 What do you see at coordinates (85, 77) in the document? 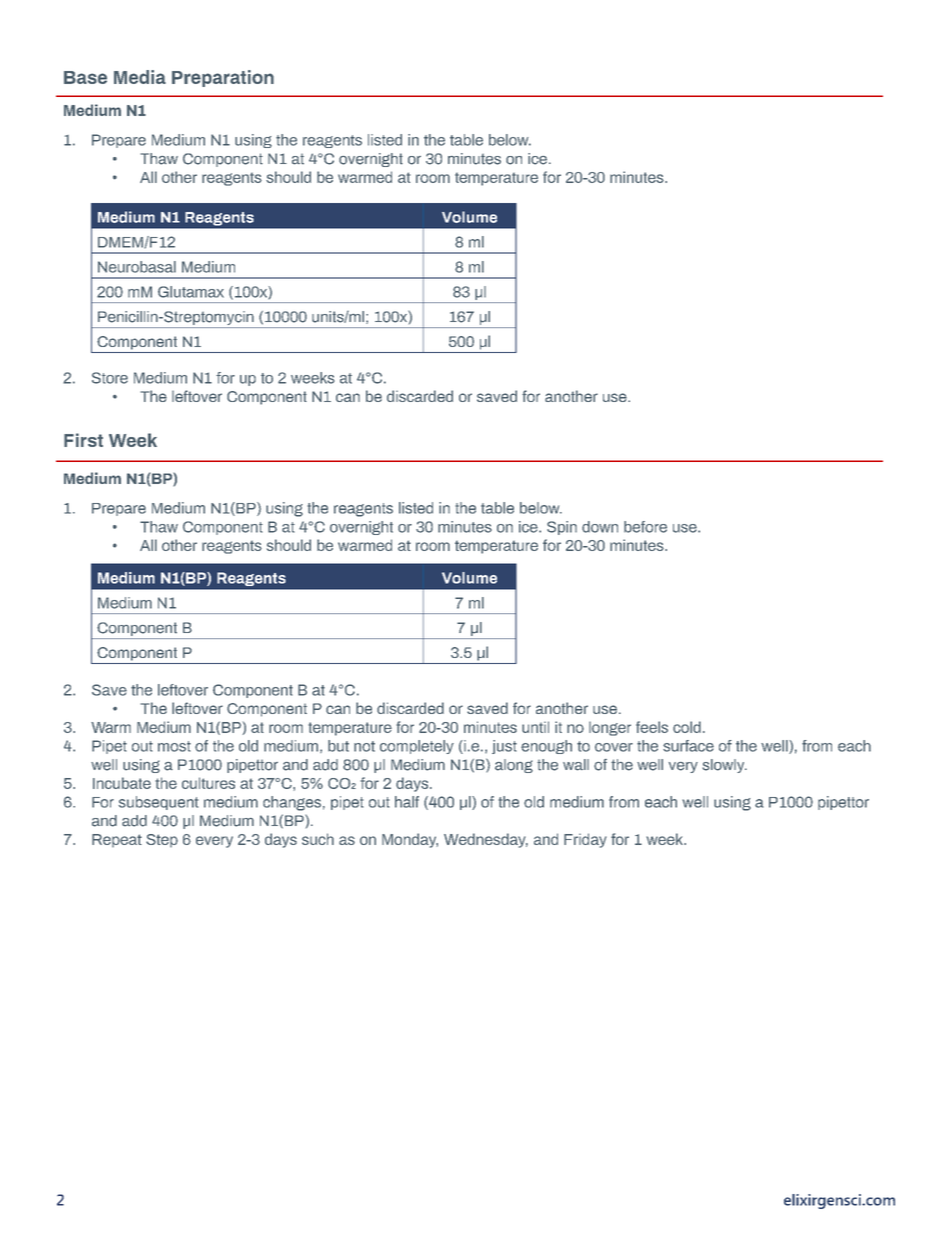
I see `Base` at bounding box center [85, 77].
